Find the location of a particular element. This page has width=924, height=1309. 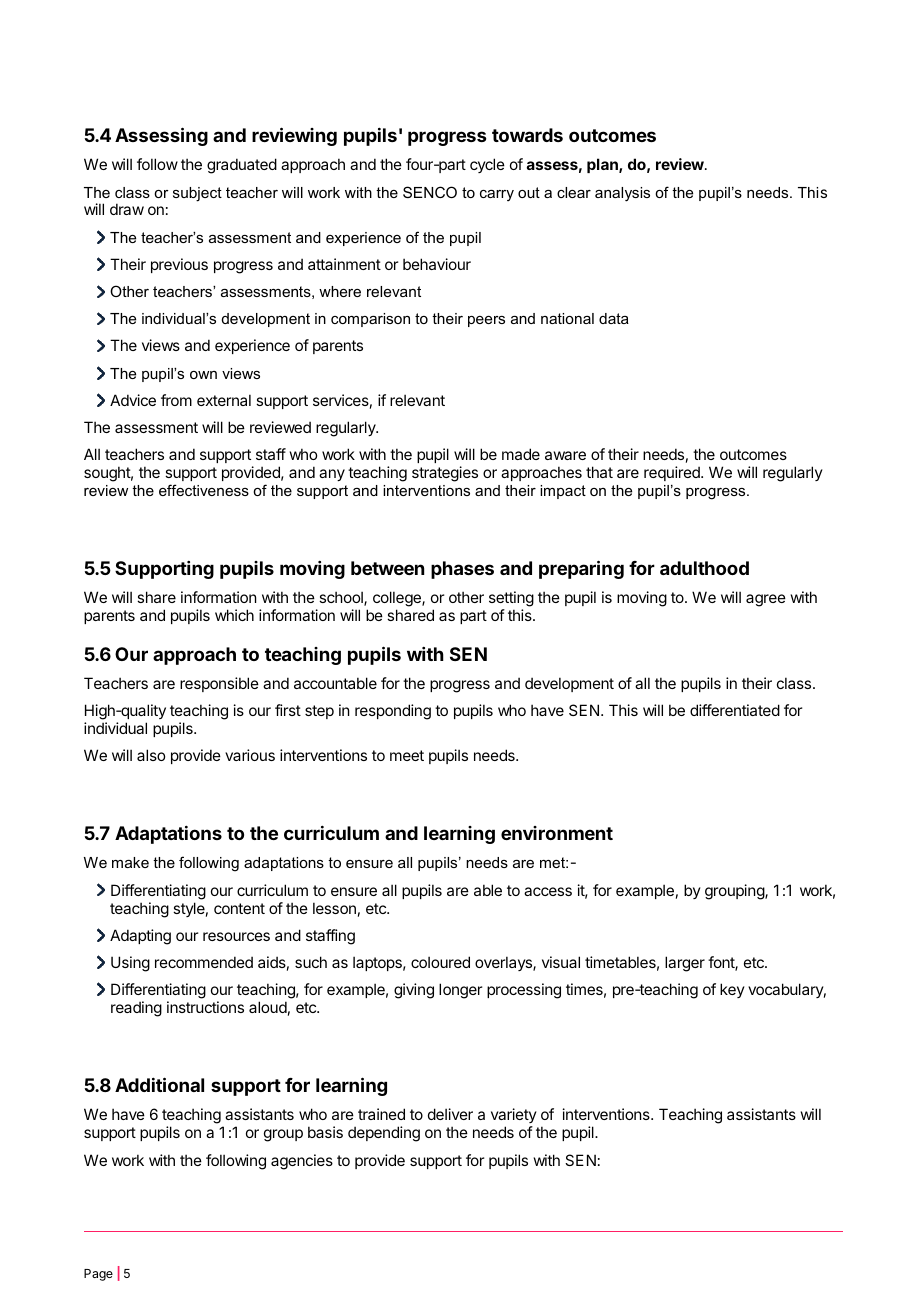

variety is located at coordinates (514, 1117).
